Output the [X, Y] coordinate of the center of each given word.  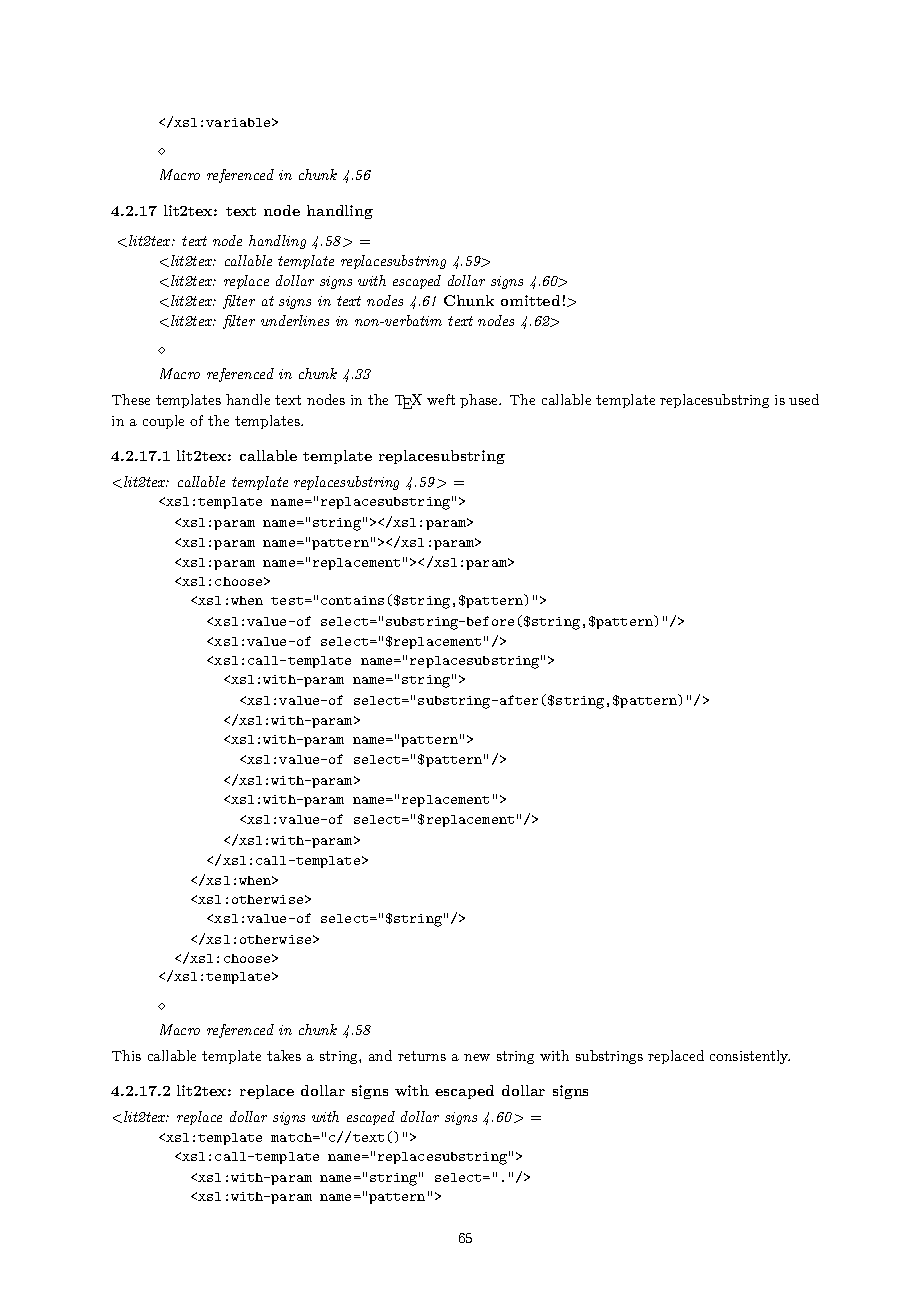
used [804, 399]
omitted [530, 300]
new [477, 1057]
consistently [750, 1057]
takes [284, 1055]
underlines [295, 320]
